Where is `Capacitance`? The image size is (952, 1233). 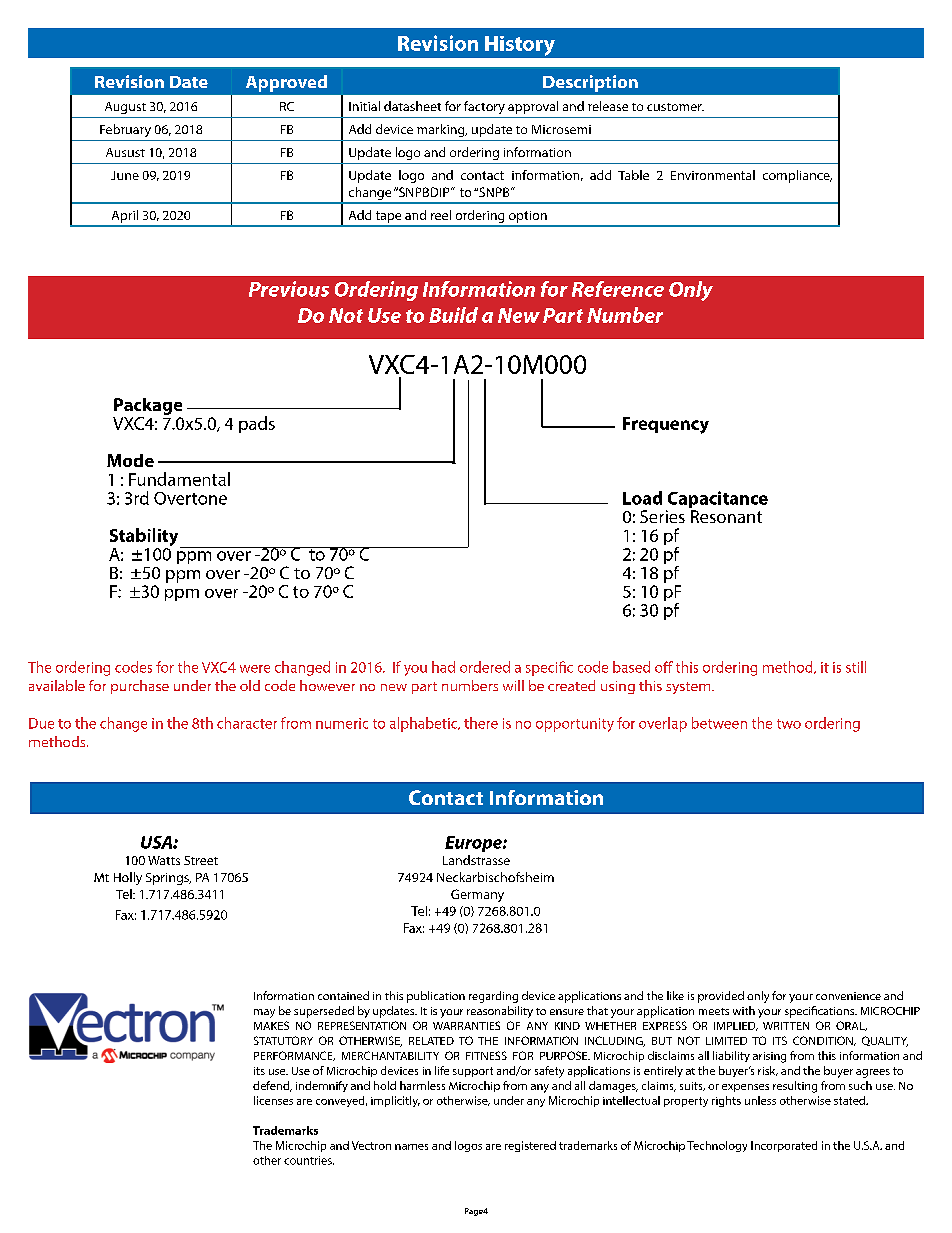
Capacitance is located at coordinates (717, 501).
